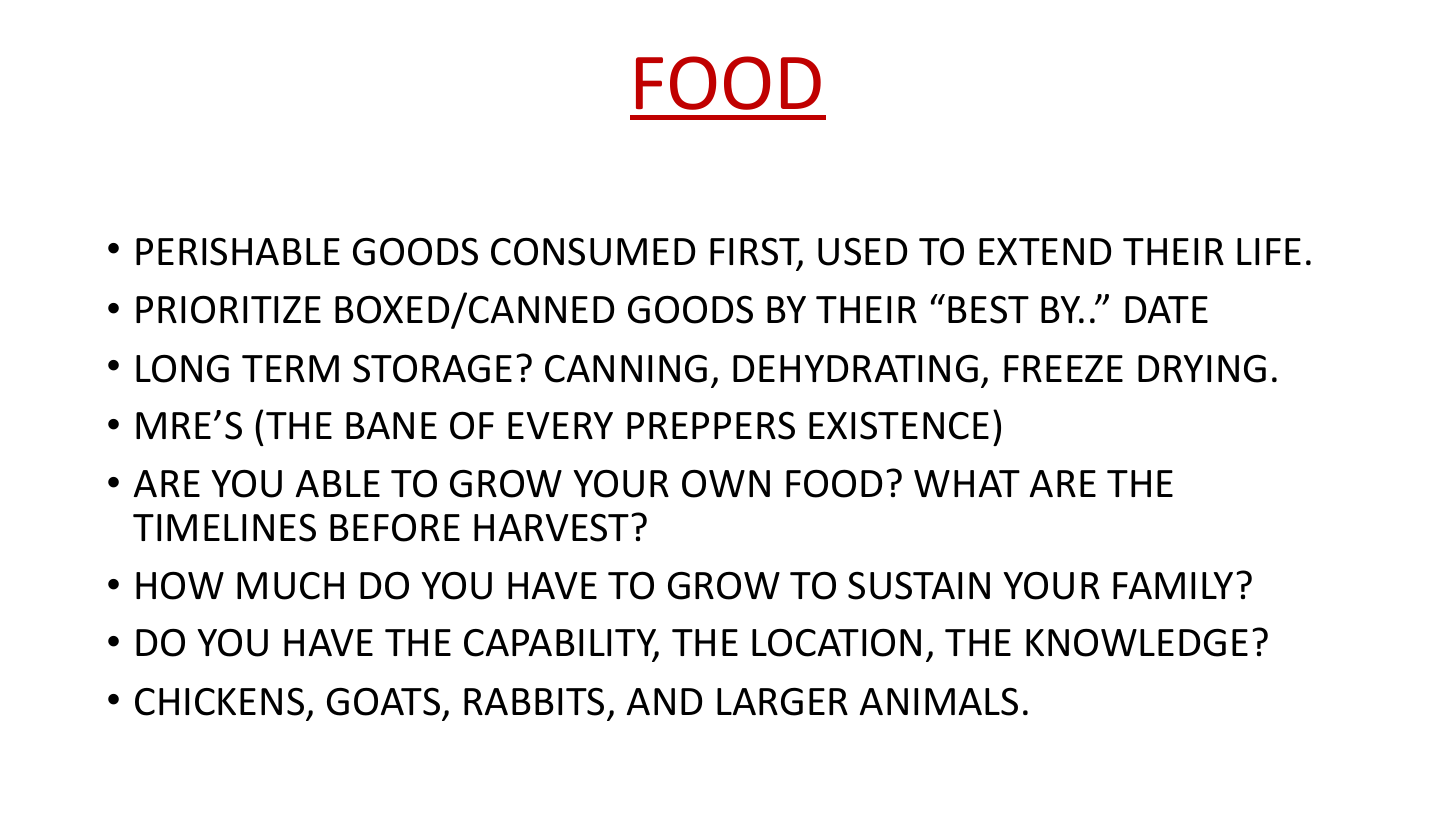  What do you see at coordinates (395, 527) in the image?
I see `BEFORE` at bounding box center [395, 527].
